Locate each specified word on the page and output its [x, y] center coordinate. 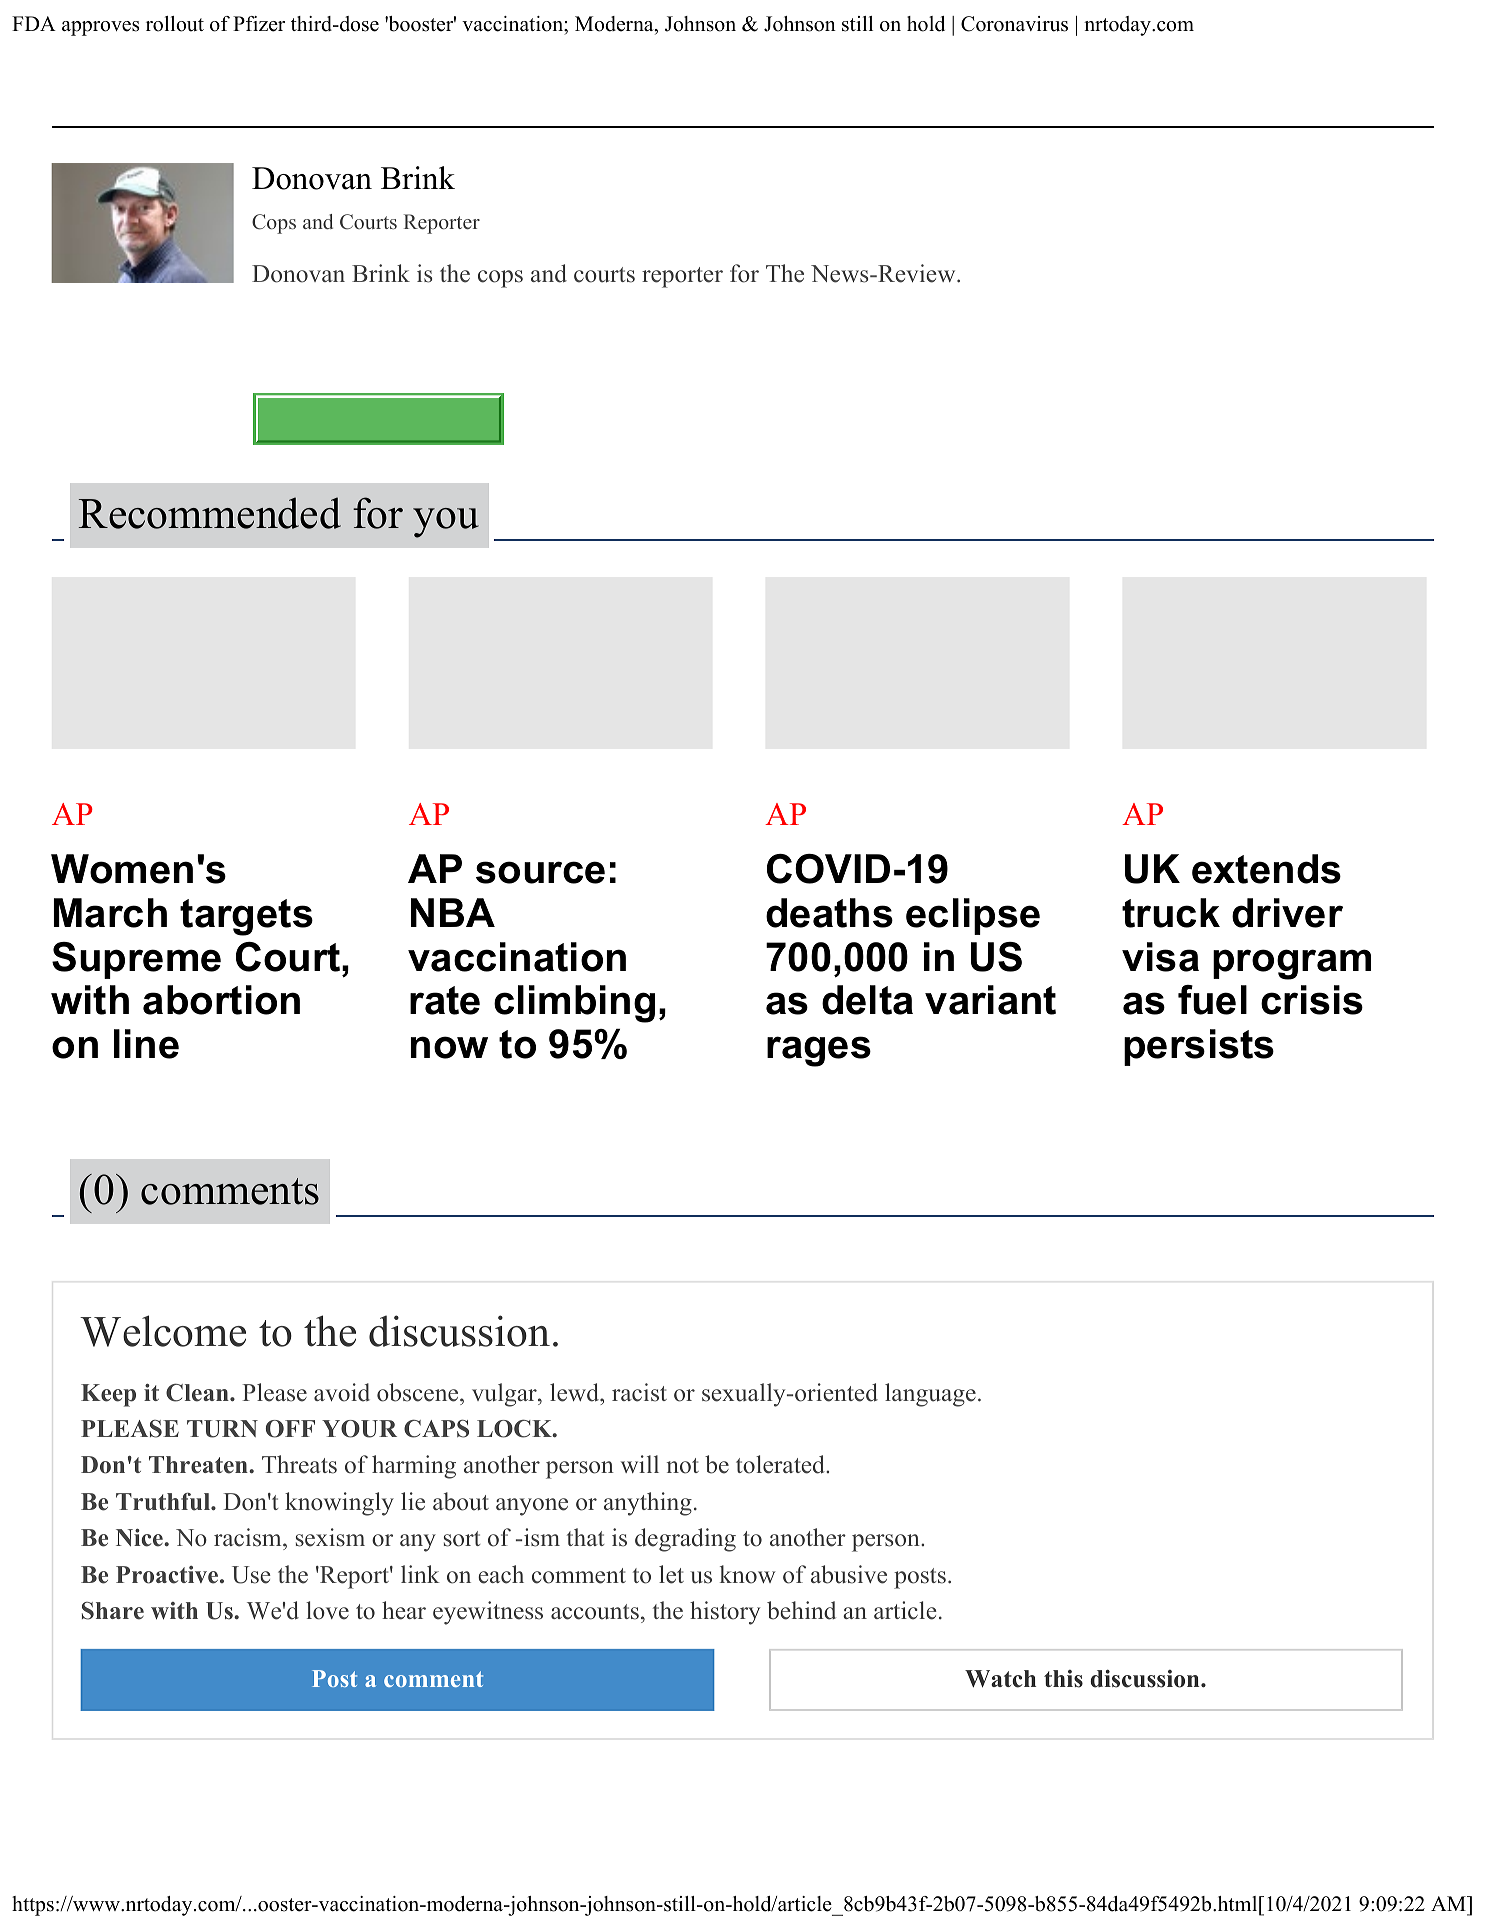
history [725, 1613]
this [1063, 1679]
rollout [175, 24]
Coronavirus [1014, 24]
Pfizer [259, 24]
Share [113, 1611]
